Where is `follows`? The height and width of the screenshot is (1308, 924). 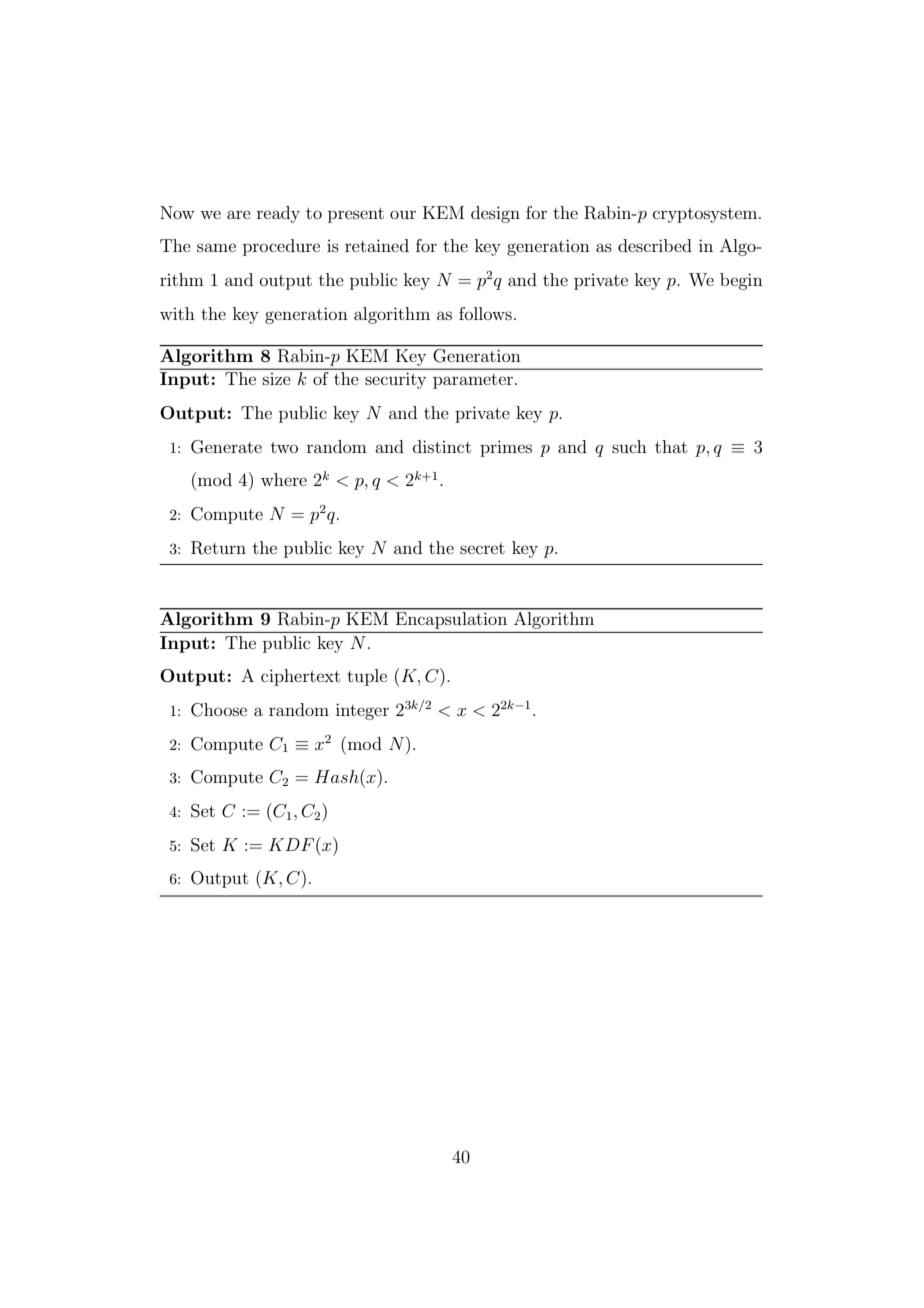 follows is located at coordinates (485, 313).
